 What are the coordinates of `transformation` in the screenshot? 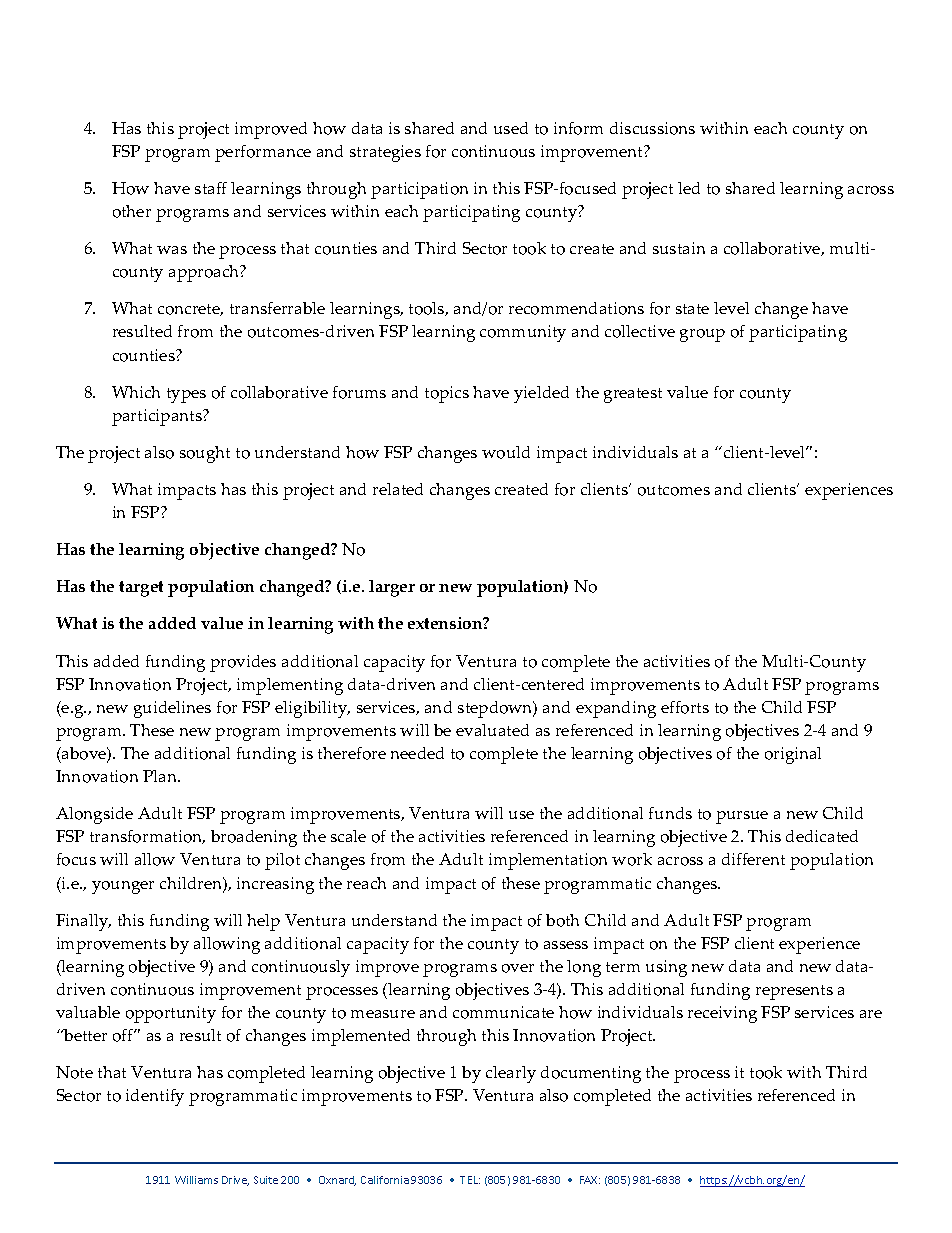 It's located at (147, 837).
